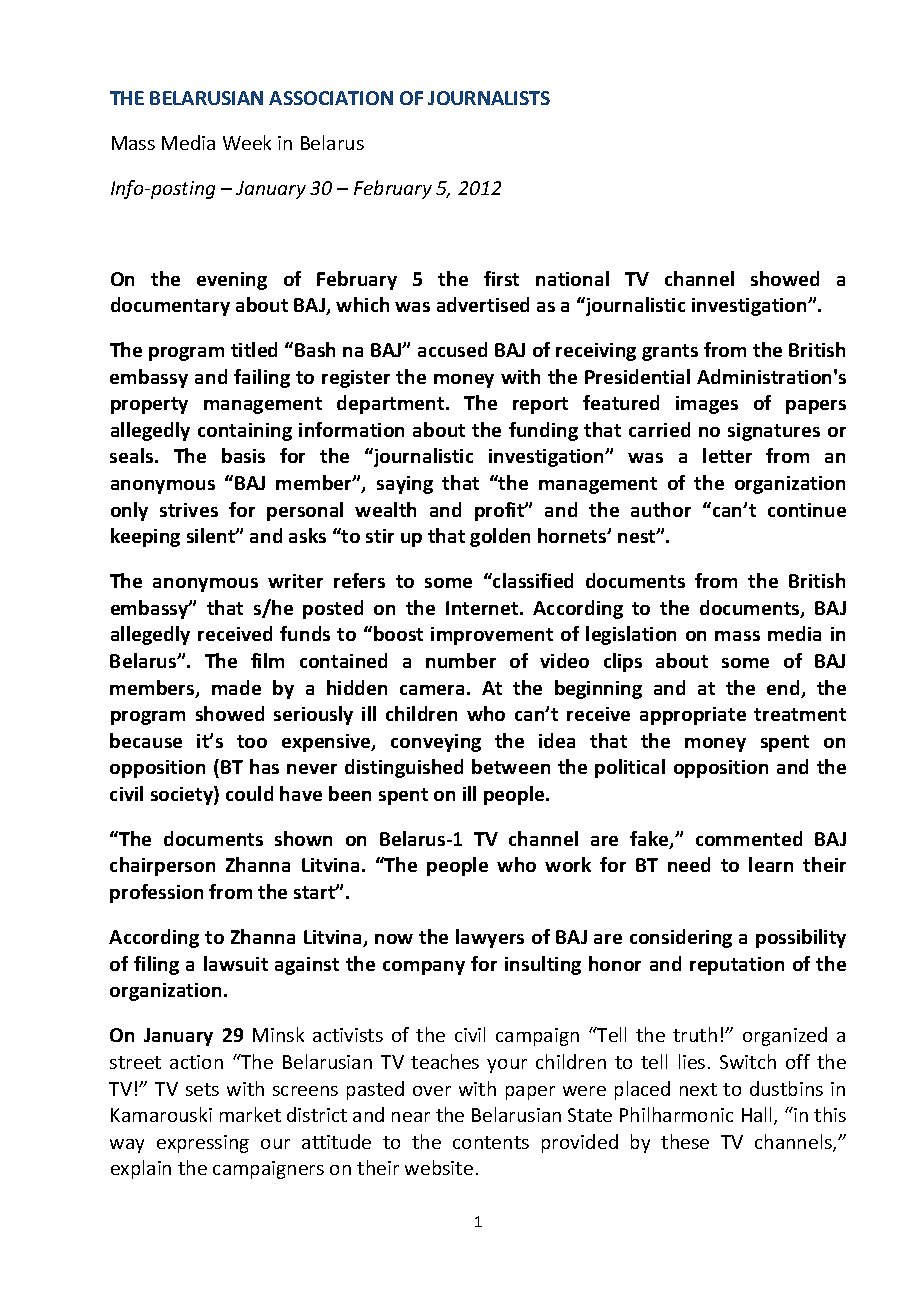  What do you see at coordinates (489, 98) in the document?
I see `JOURNALISTS` at bounding box center [489, 98].
